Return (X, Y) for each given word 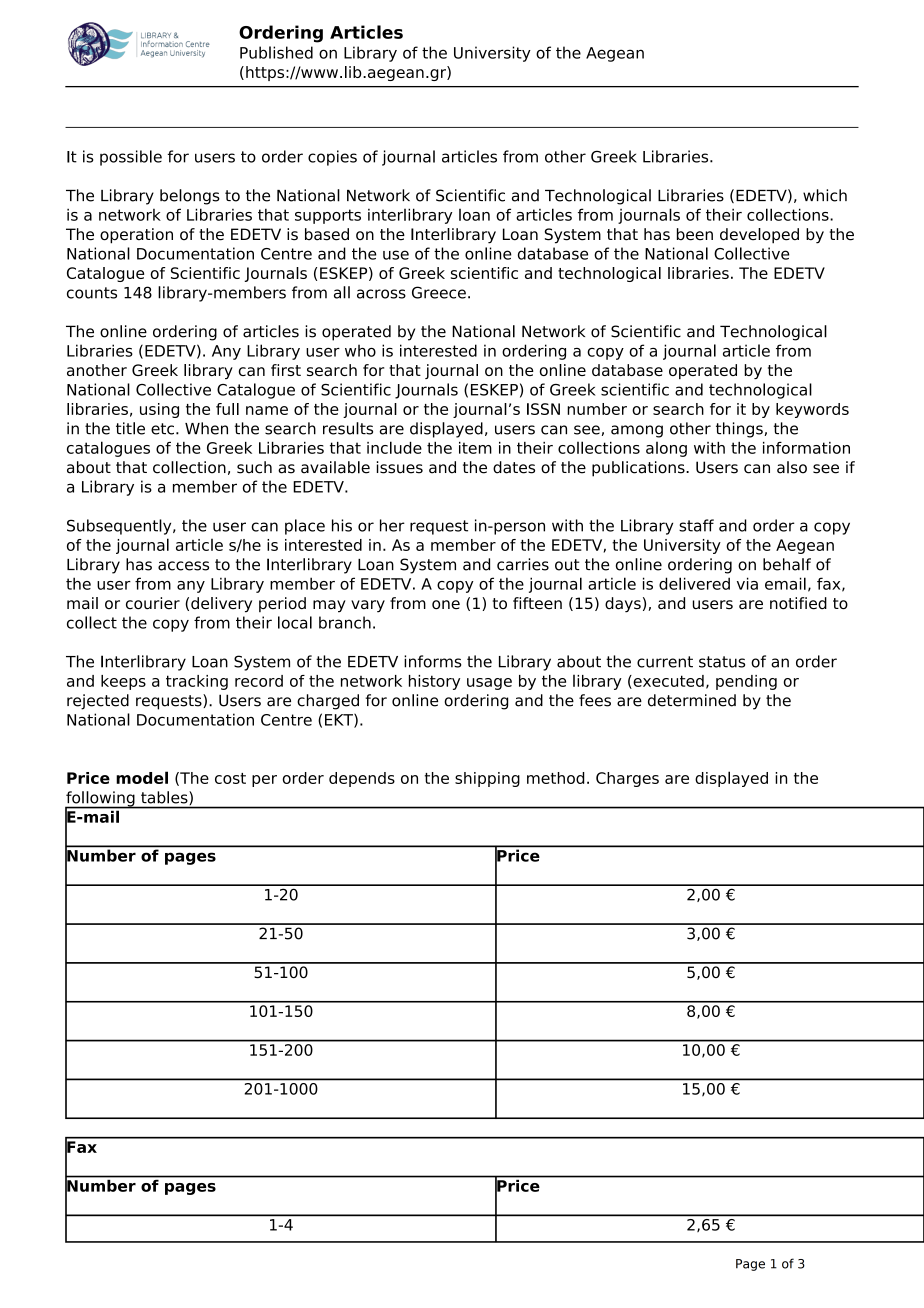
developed (759, 236)
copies (332, 158)
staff (696, 525)
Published (276, 52)
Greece (439, 292)
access (183, 566)
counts (92, 293)
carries (523, 564)
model (142, 777)
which (825, 195)
